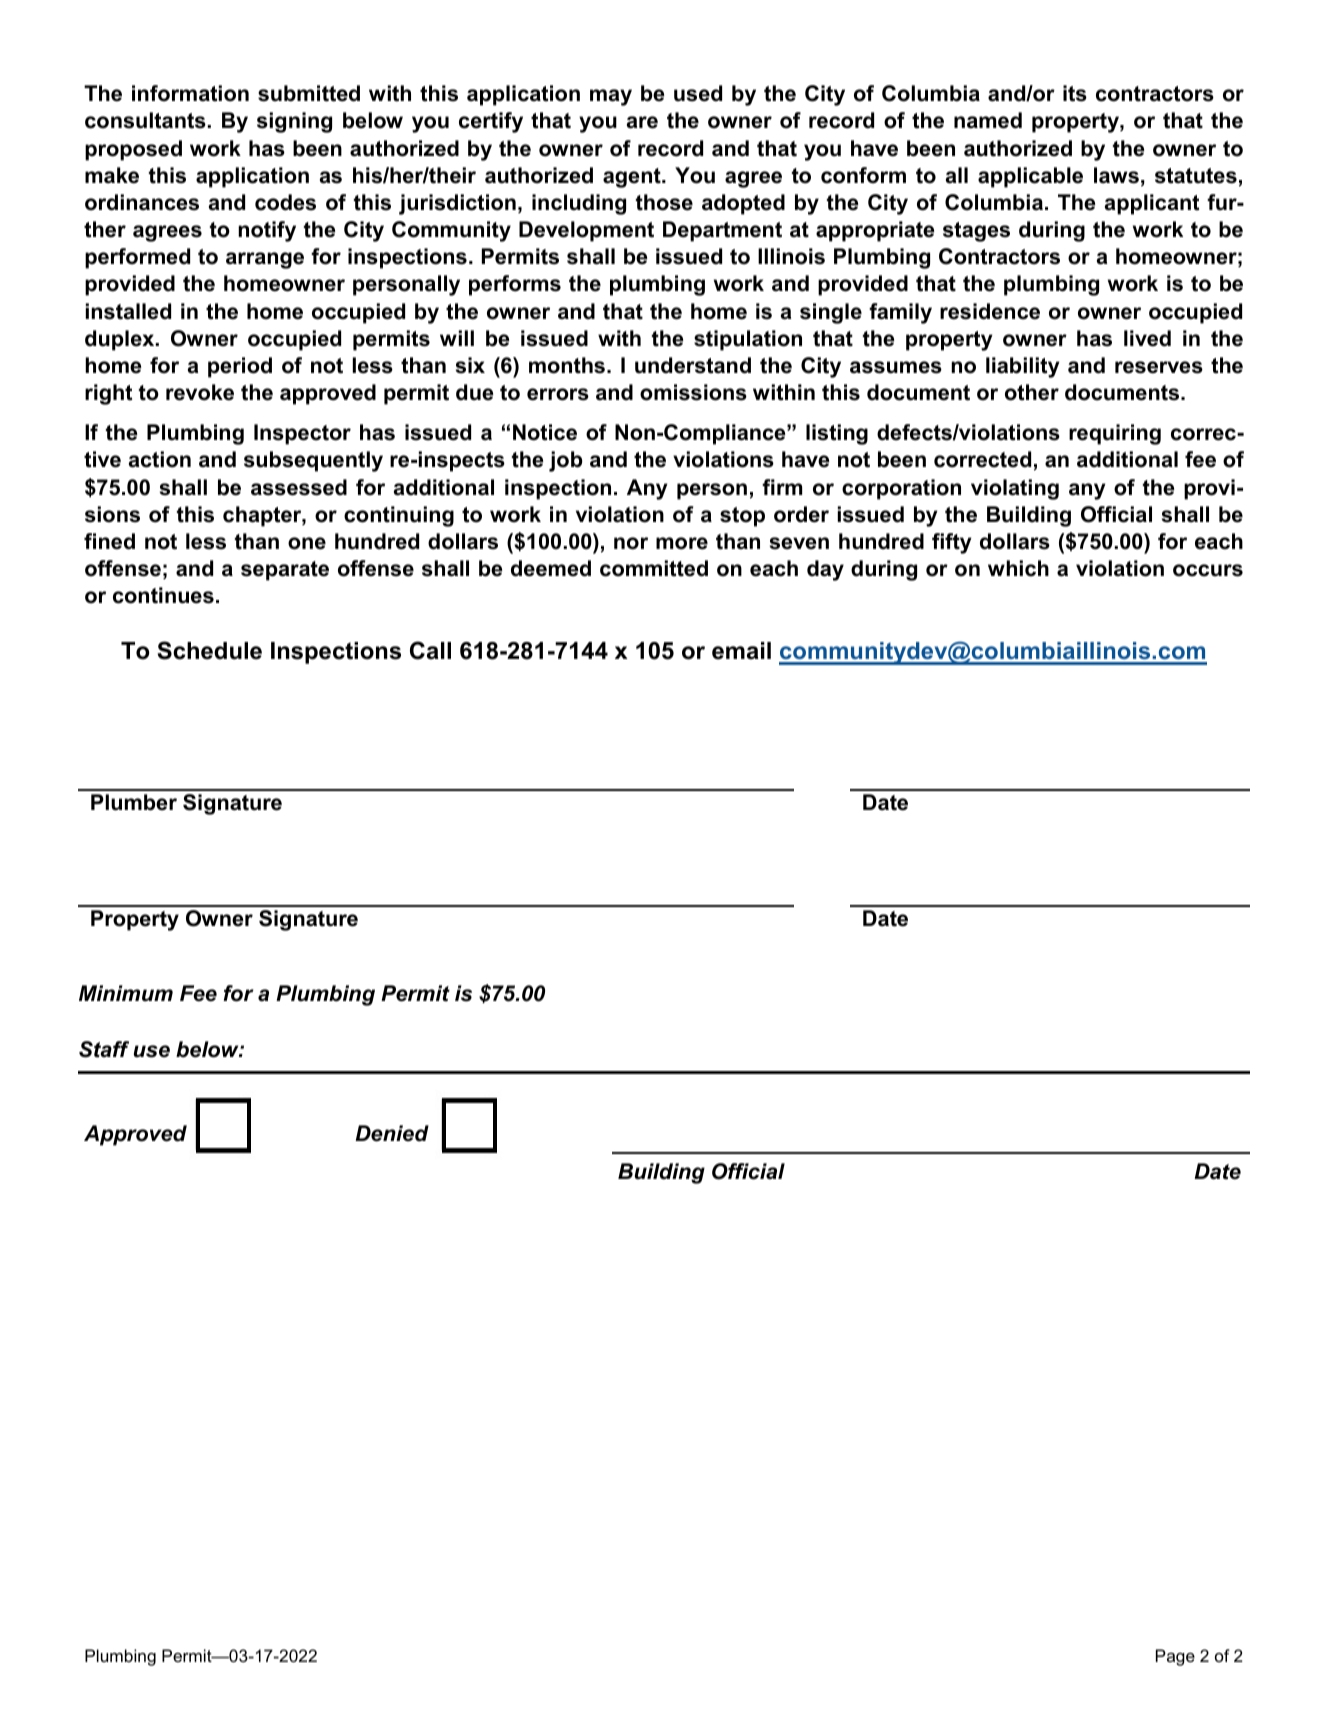  I want to click on which, so click(1018, 568).
